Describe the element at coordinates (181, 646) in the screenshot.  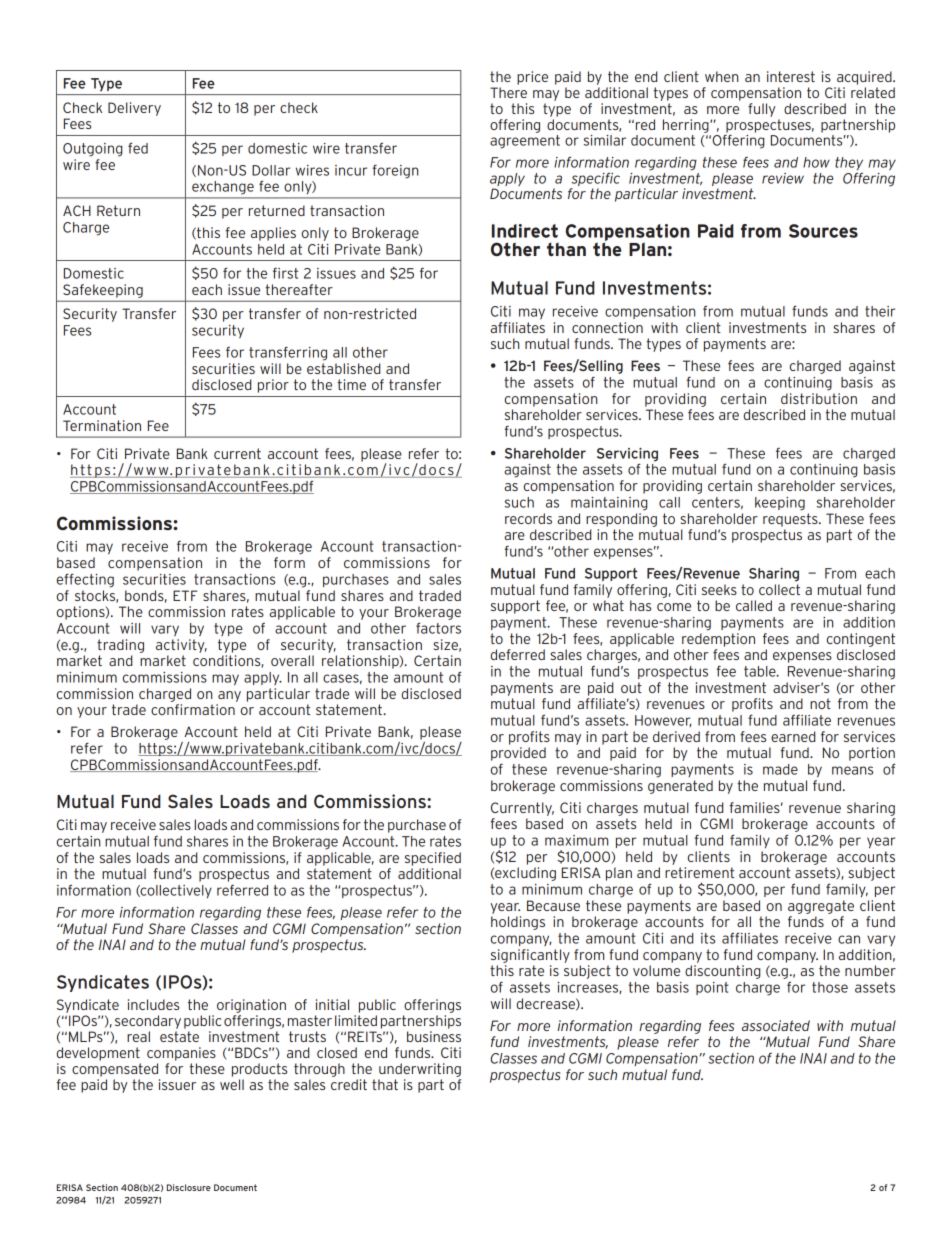
I see `activity` at that location.
